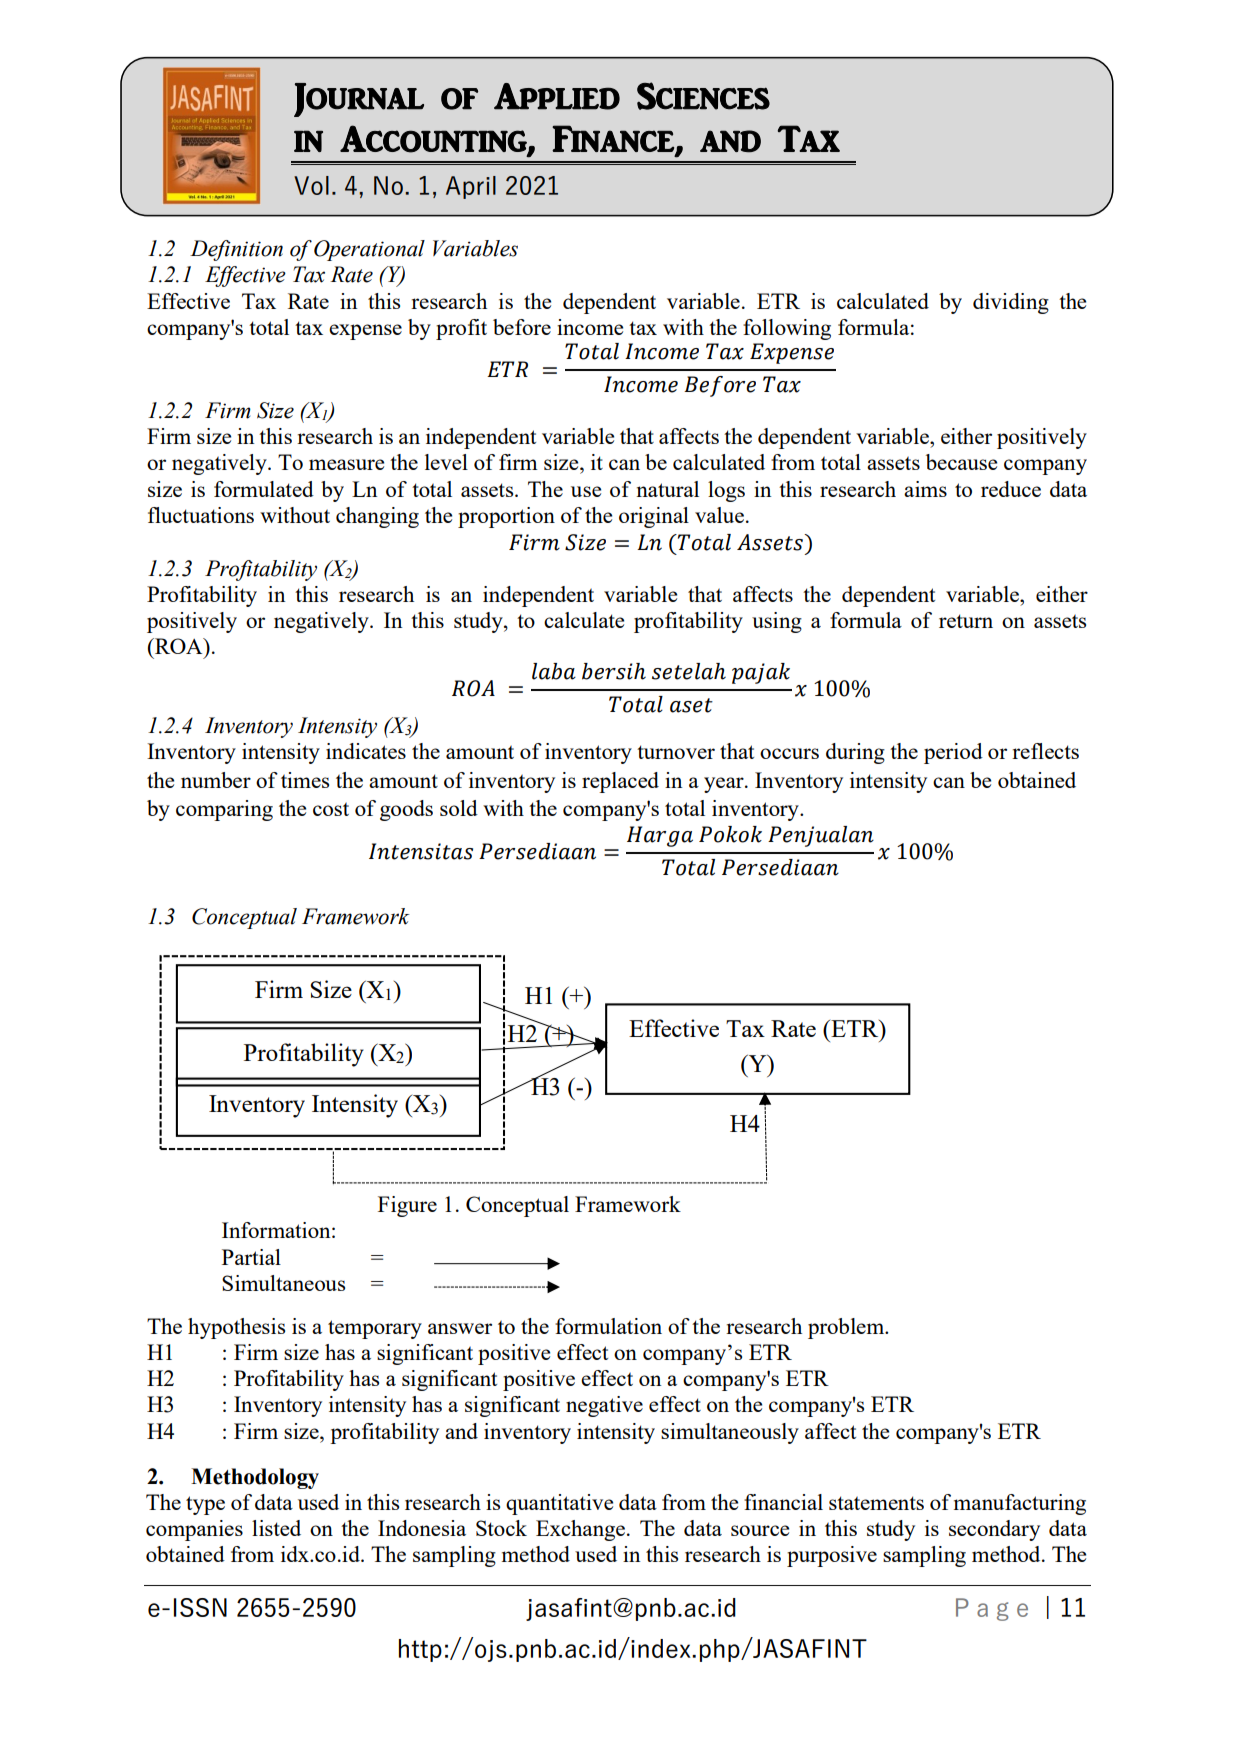 The height and width of the document is (1745, 1234). I want to click on cost, so click(331, 809).
